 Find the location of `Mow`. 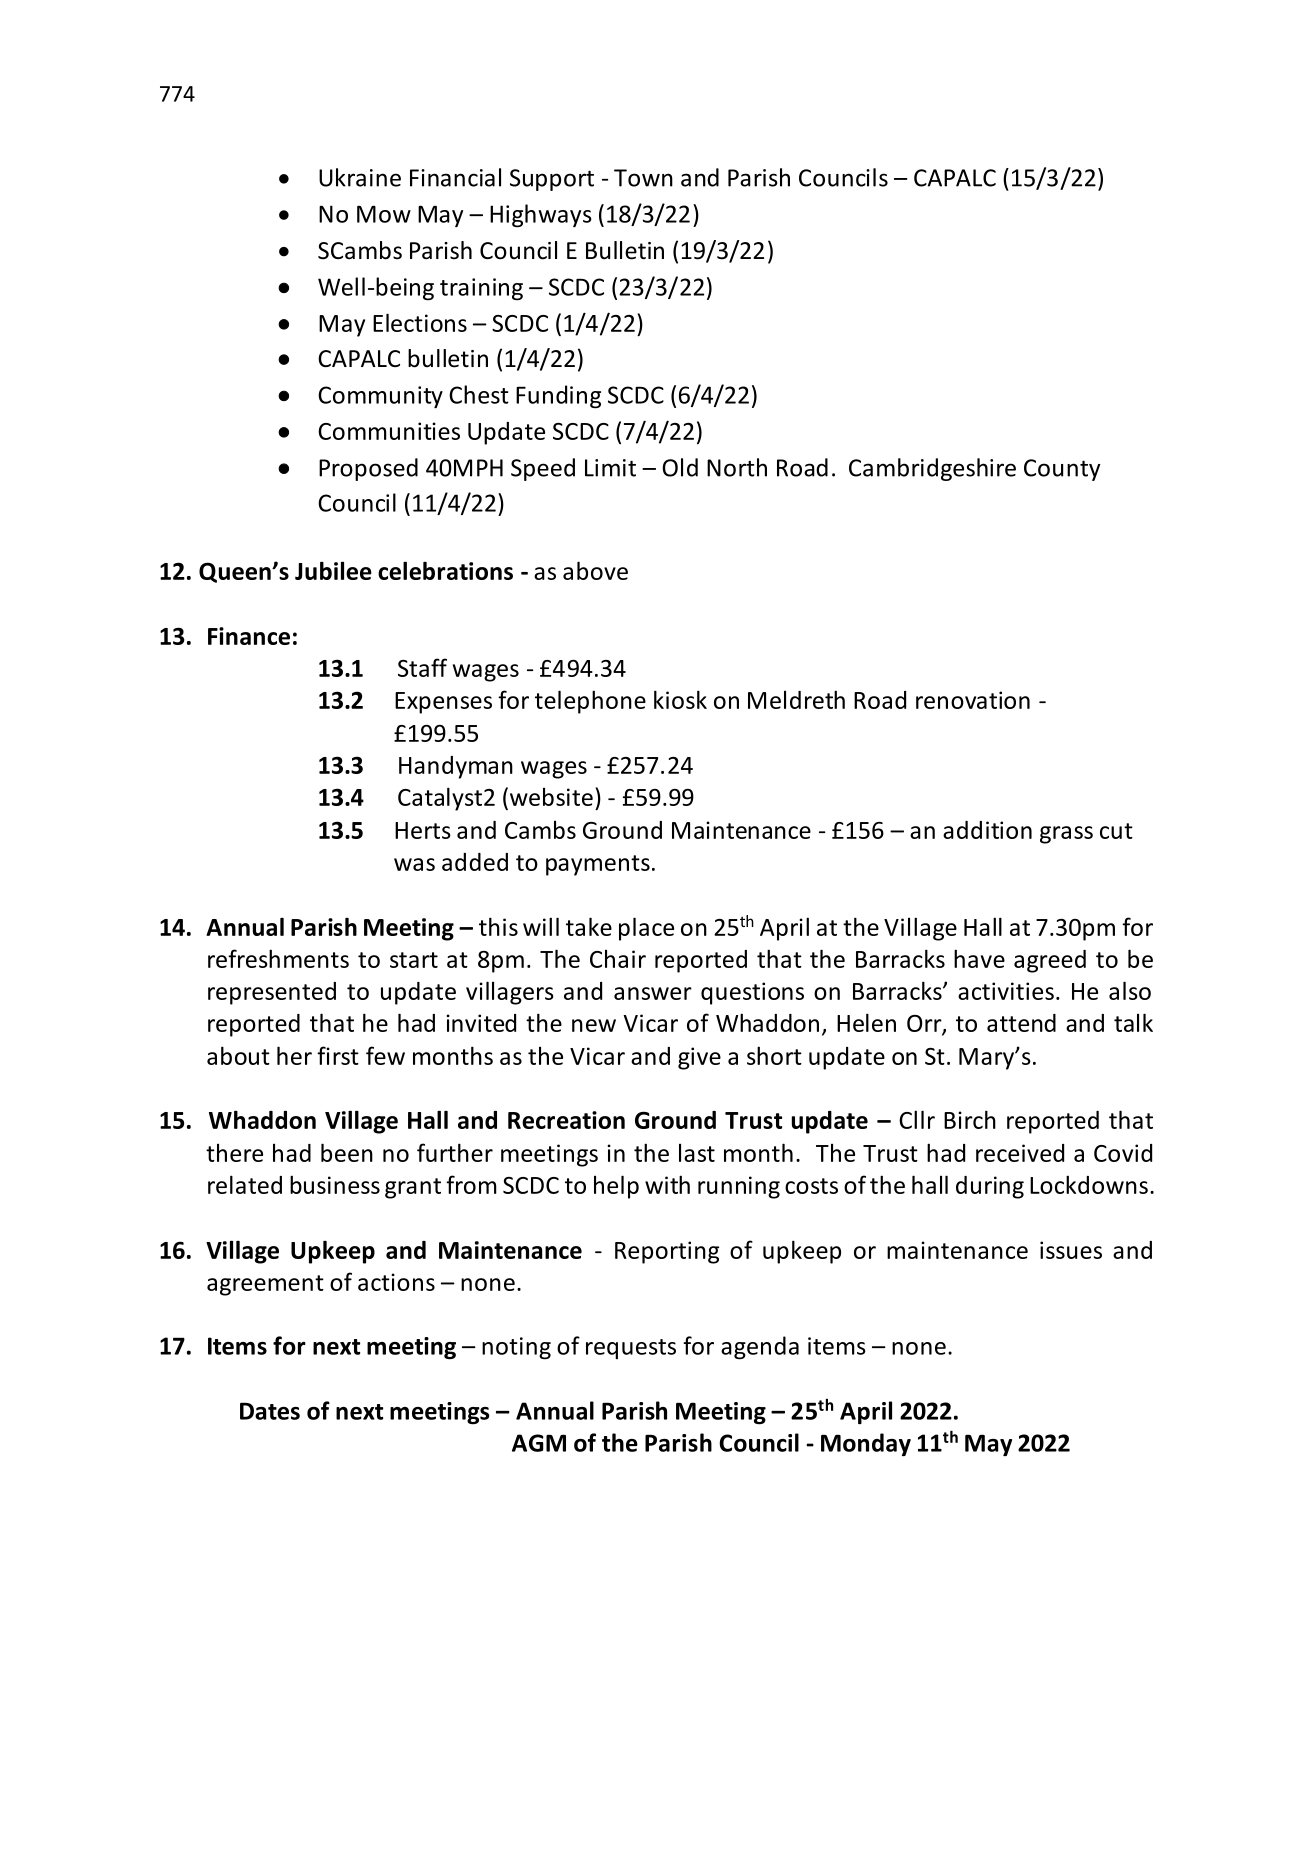

Mow is located at coordinates (384, 214).
